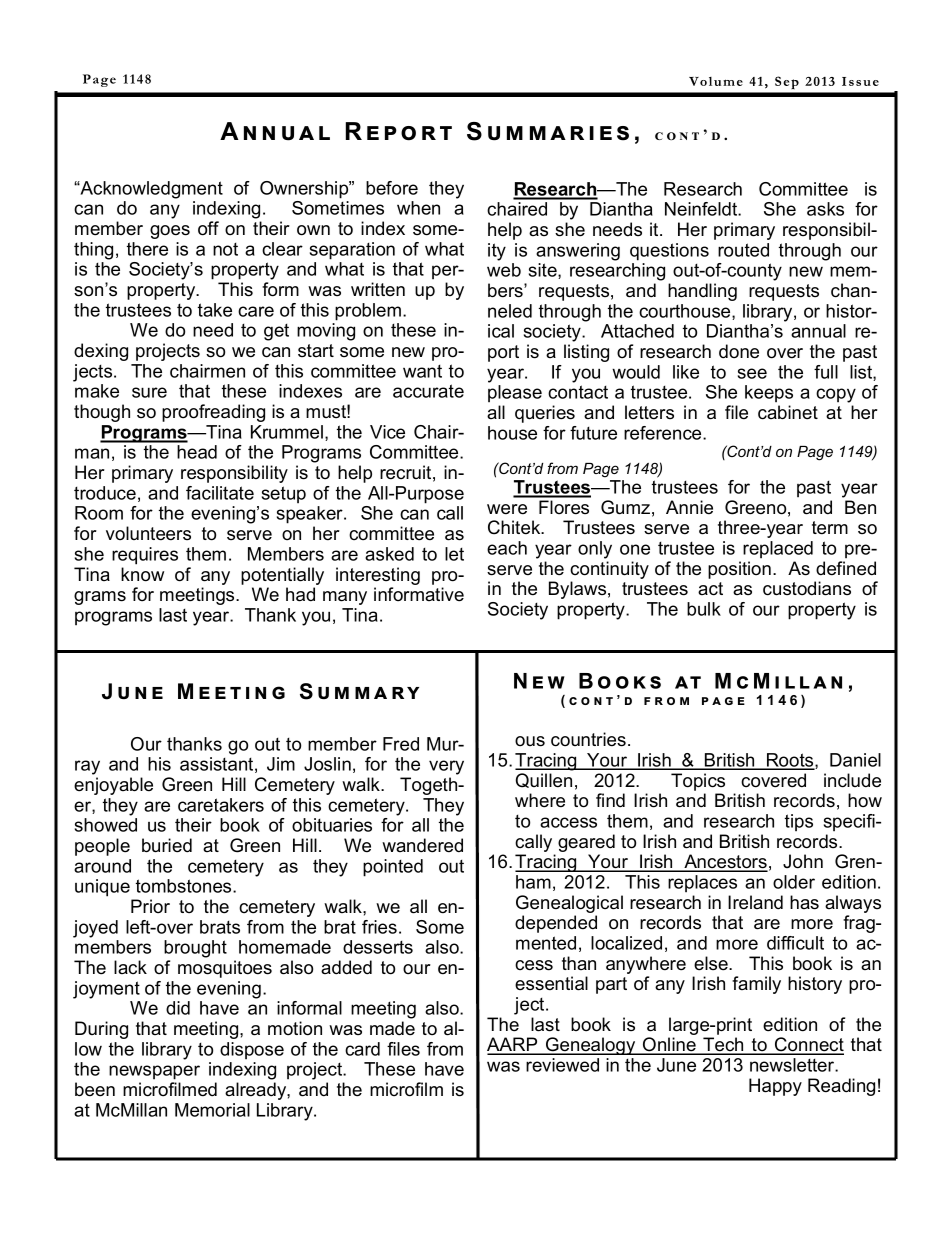 The height and width of the page is (1233, 952). I want to click on interesting, so click(378, 576).
